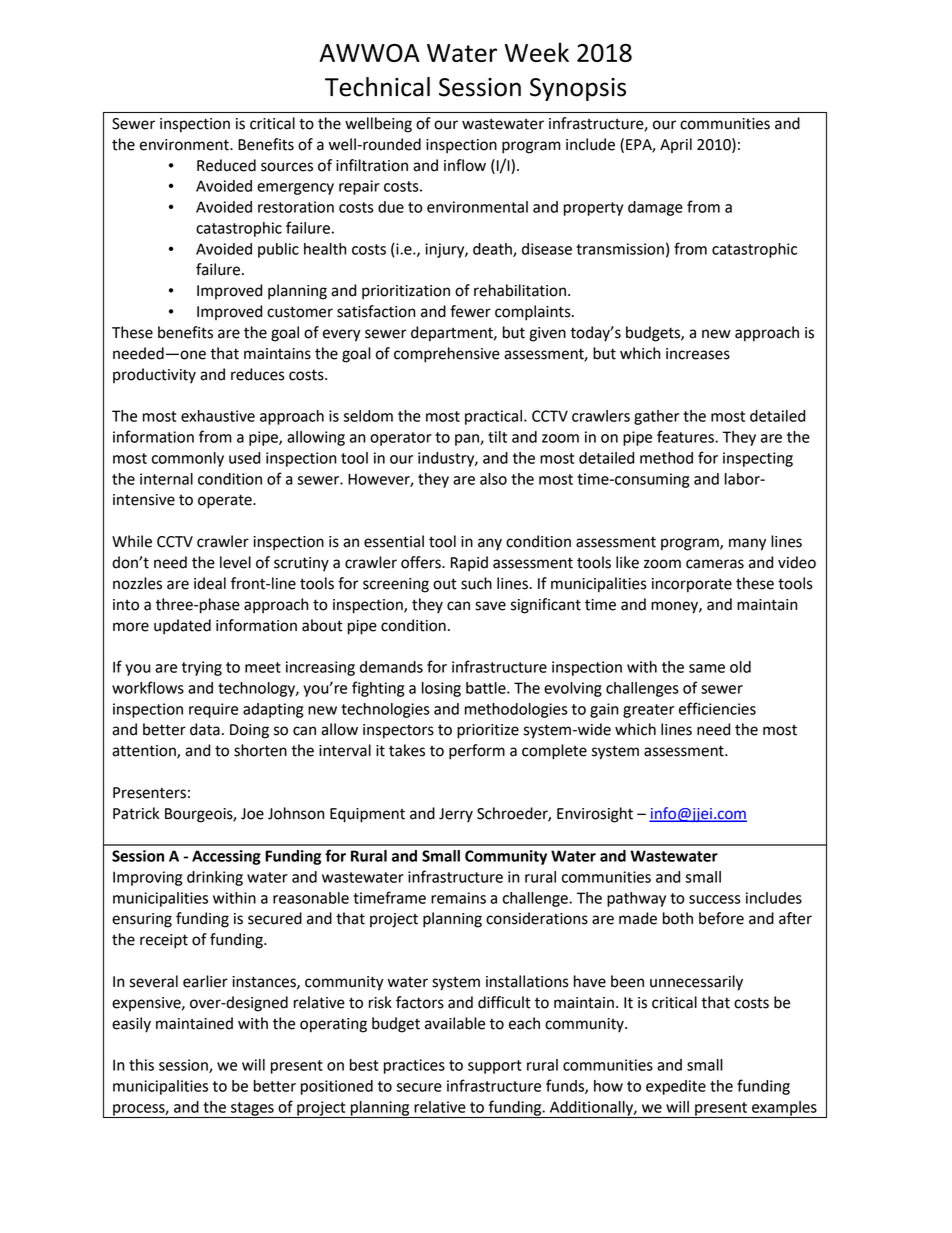 The width and height of the page is (952, 1233). What do you see at coordinates (226, 857) in the page?
I see `Accessing` at bounding box center [226, 857].
